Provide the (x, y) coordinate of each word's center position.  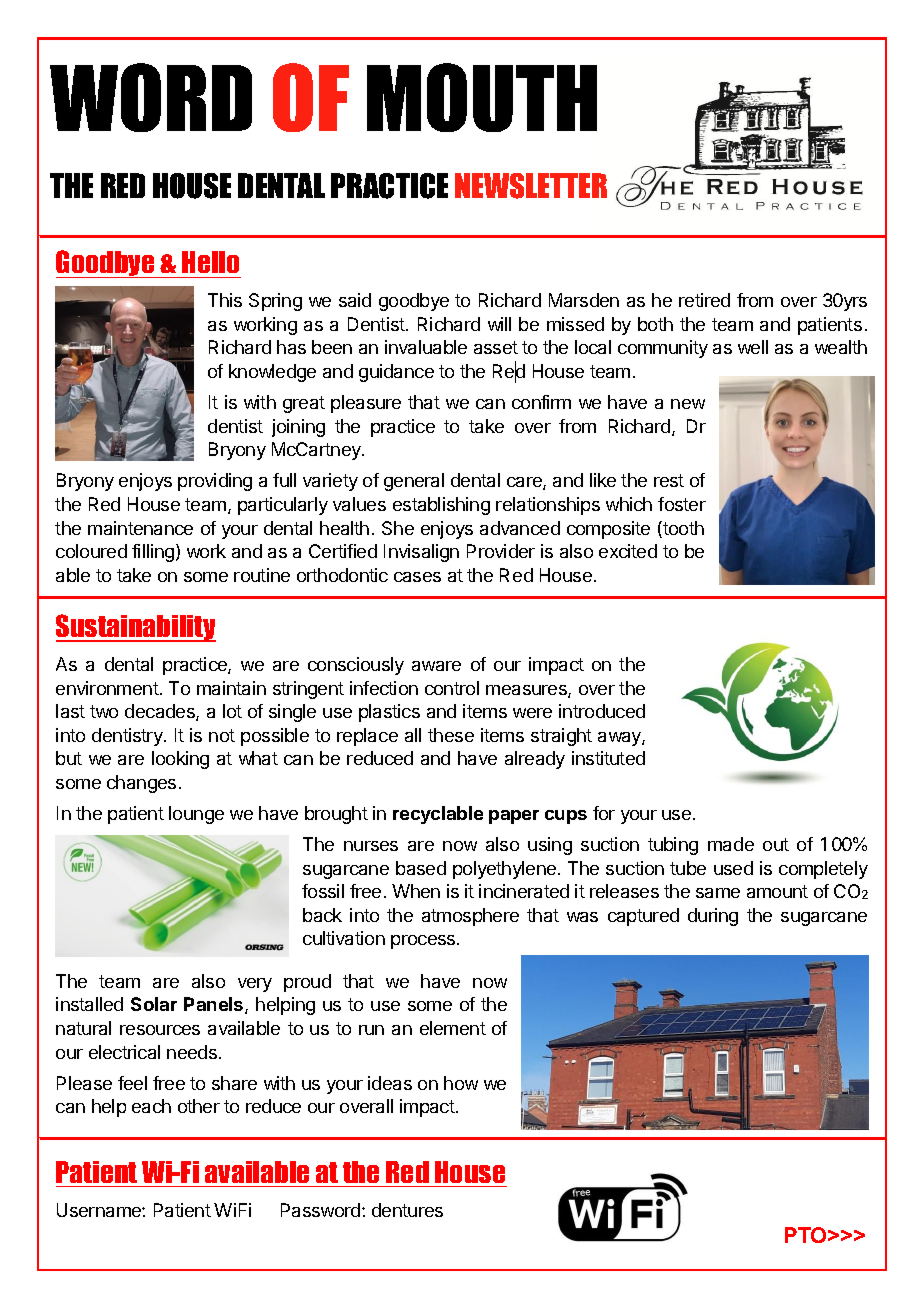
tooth (682, 529)
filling (154, 553)
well (753, 347)
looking (180, 760)
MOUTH (482, 97)
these (451, 735)
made (731, 844)
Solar (154, 1004)
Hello (210, 262)
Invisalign (421, 553)
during (713, 917)
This (225, 300)
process (424, 942)
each (151, 1106)
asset (496, 347)
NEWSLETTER (531, 186)
